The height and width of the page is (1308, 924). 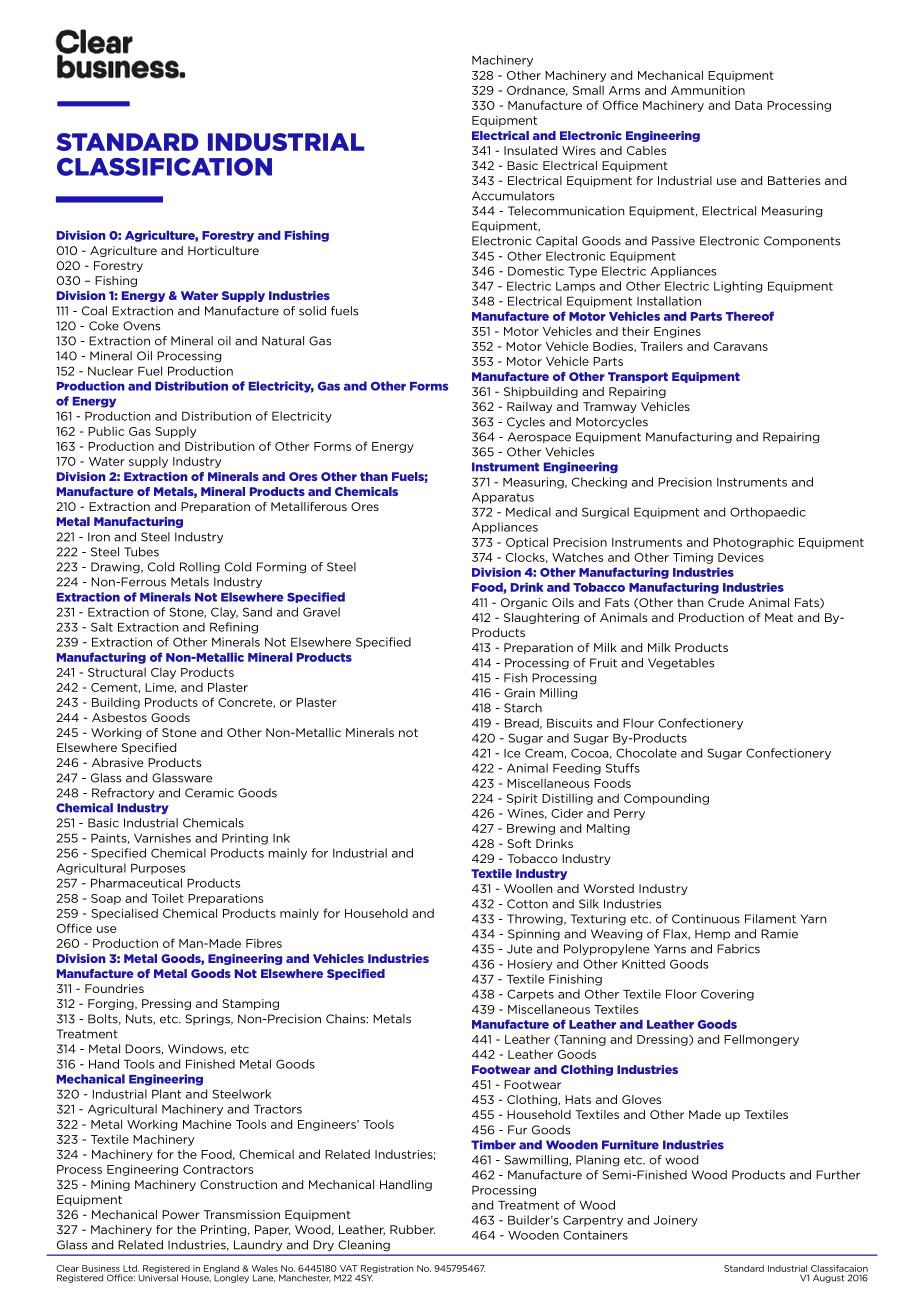 I want to click on Insulated, so click(x=530, y=150).
